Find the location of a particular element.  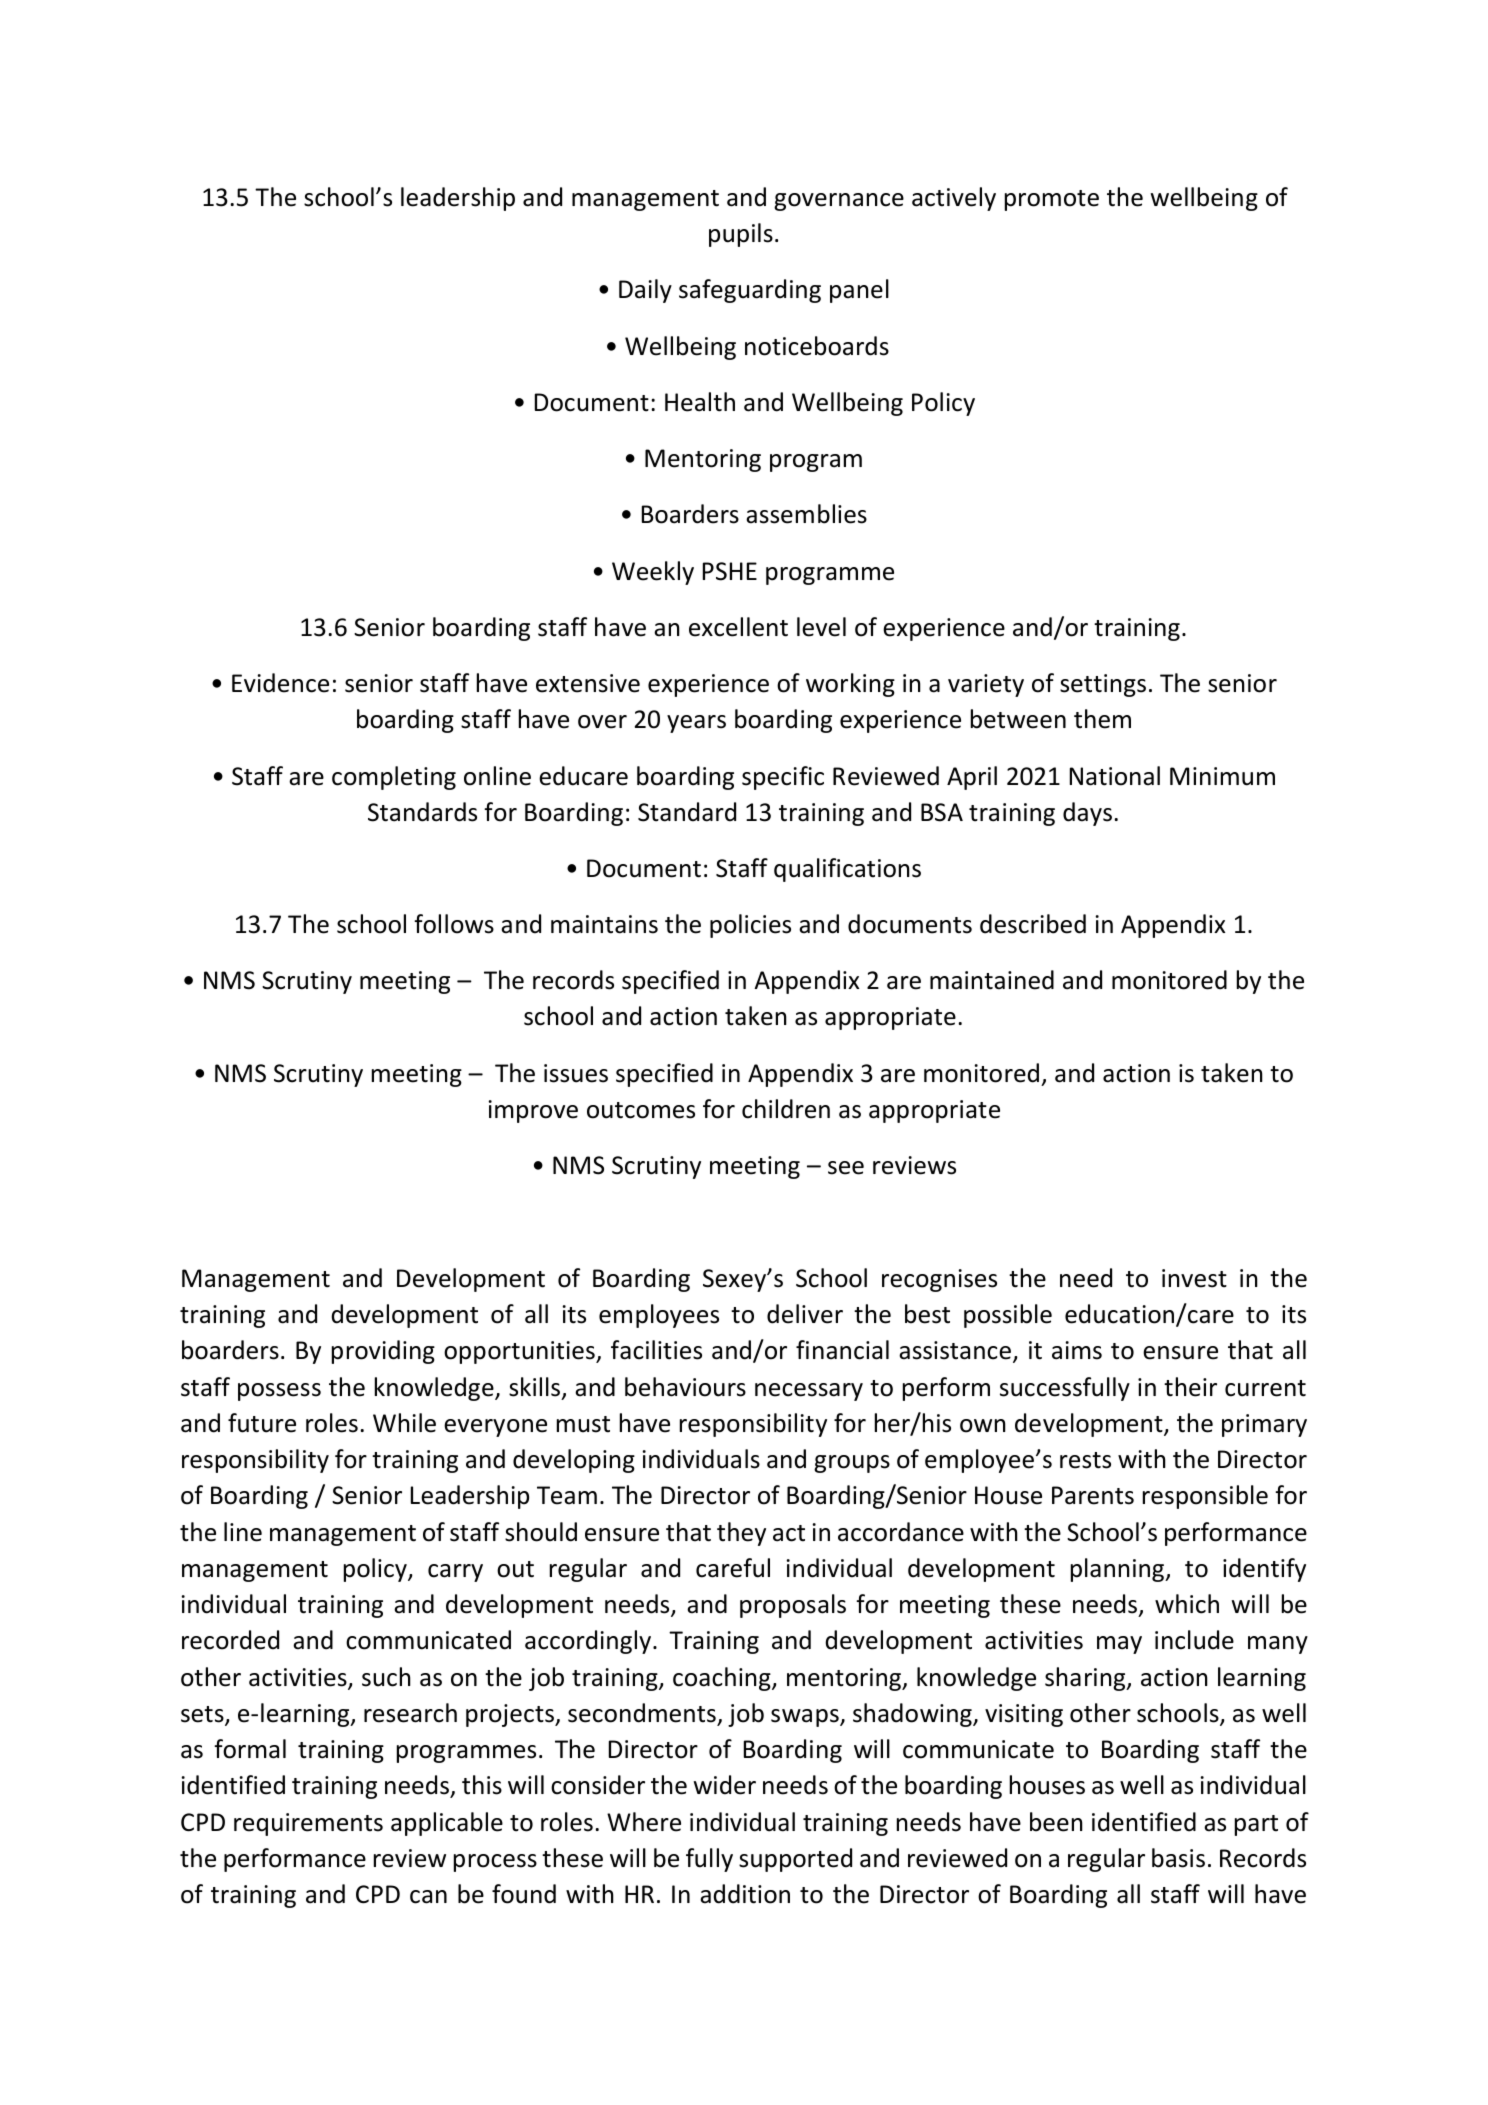

pupils is located at coordinates (741, 235).
